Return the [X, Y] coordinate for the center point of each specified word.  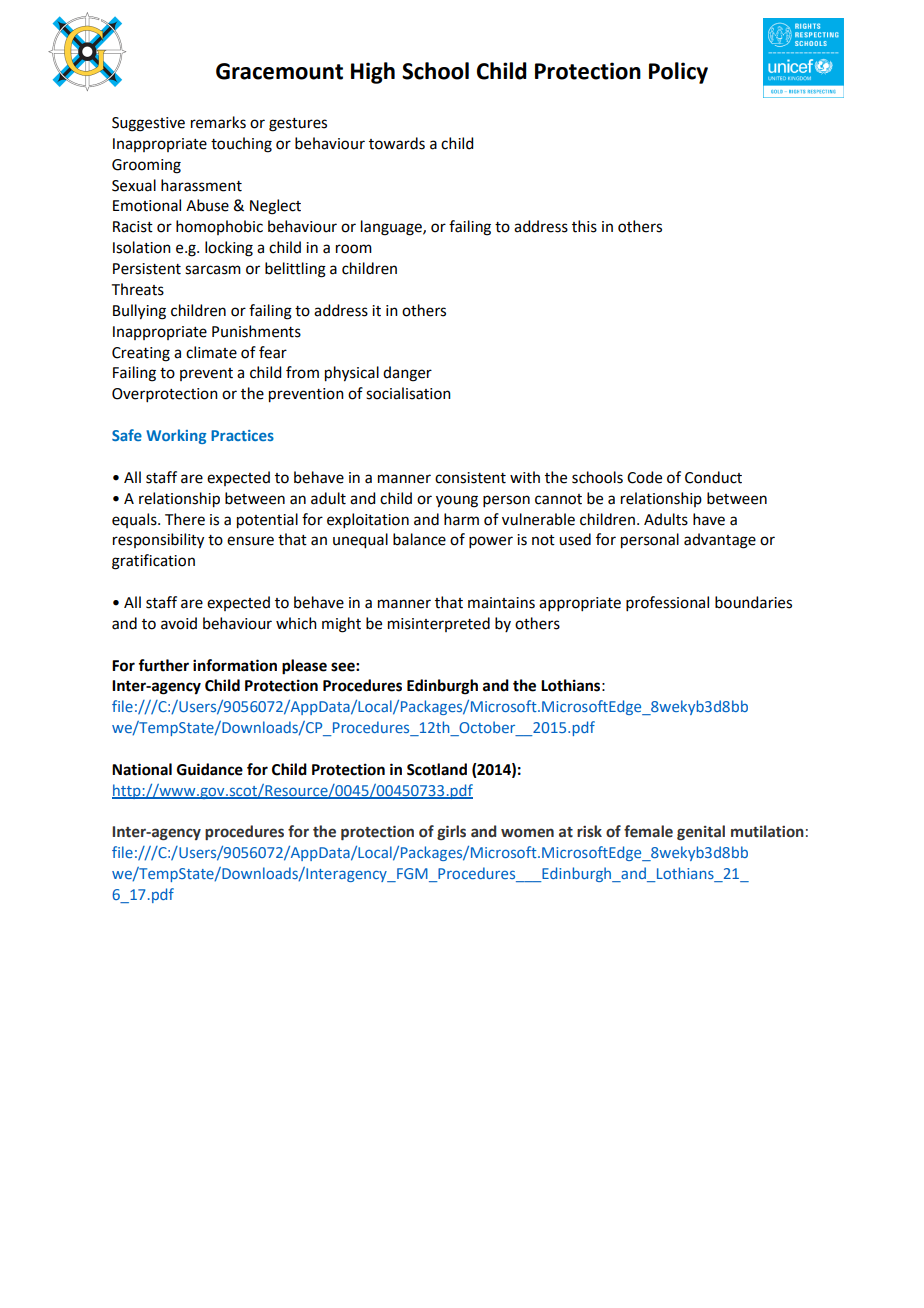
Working [176, 436]
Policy [678, 73]
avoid [179, 623]
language [392, 228]
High [373, 73]
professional [667, 603]
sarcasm [213, 270]
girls [451, 832]
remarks [218, 122]
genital [701, 832]
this [584, 226]
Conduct [713, 477]
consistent [470, 478]
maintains [501, 603]
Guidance [210, 769]
